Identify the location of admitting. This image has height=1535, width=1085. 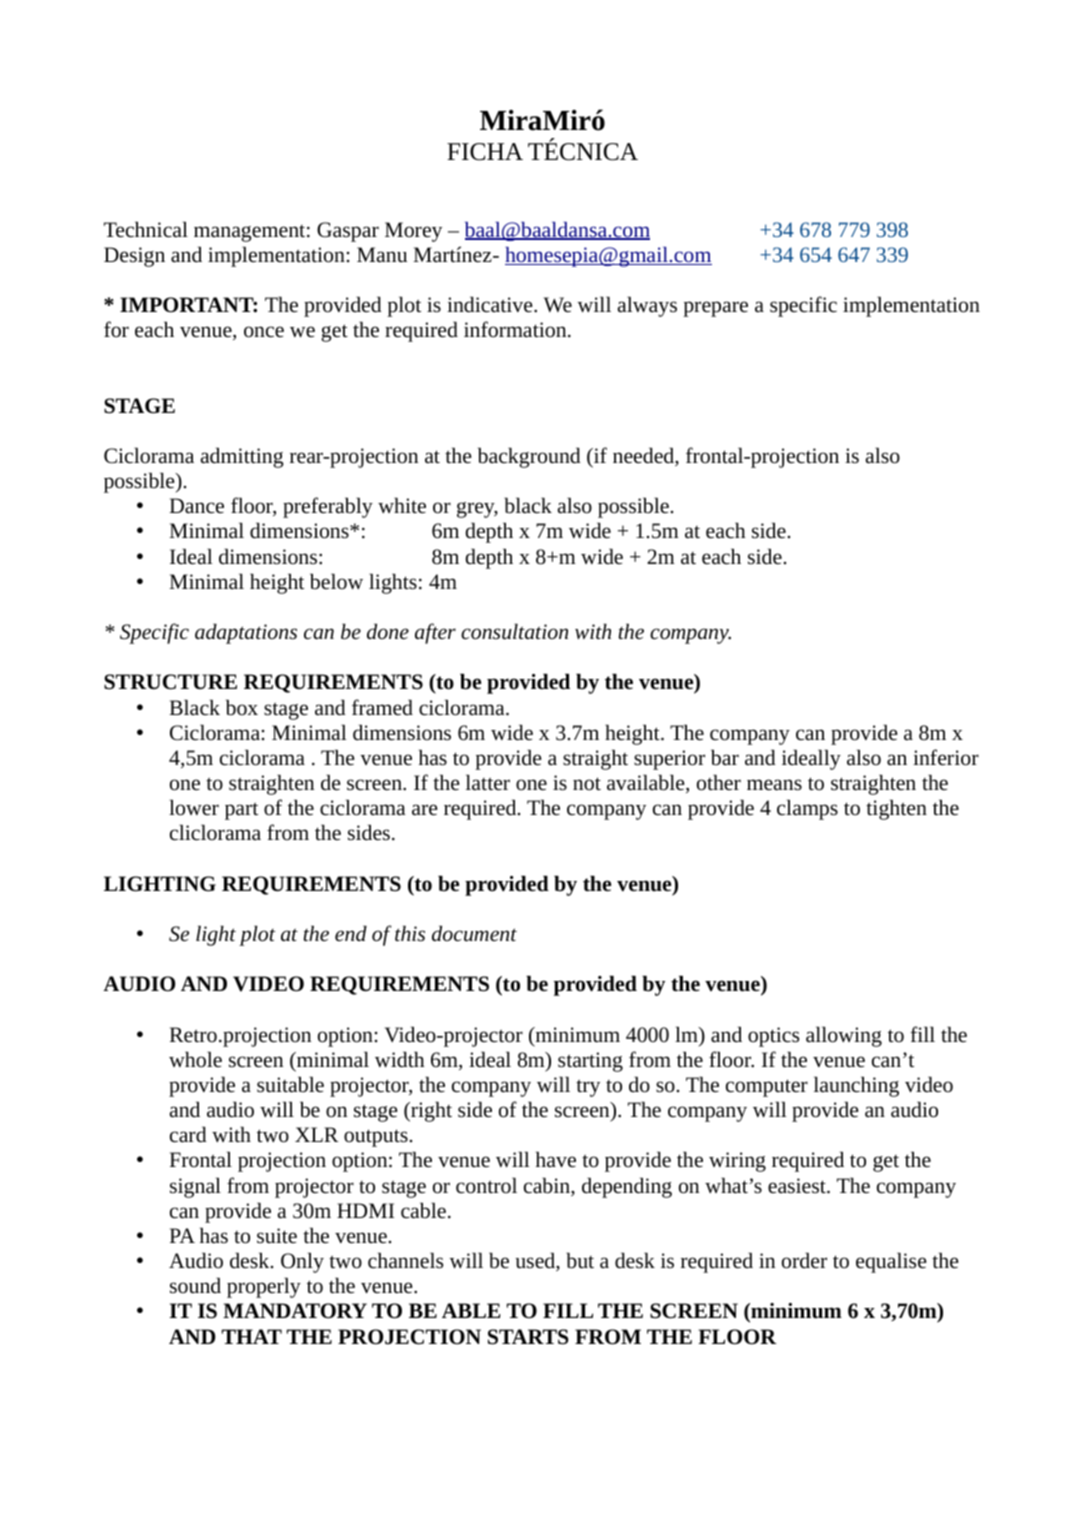
(242, 458).
